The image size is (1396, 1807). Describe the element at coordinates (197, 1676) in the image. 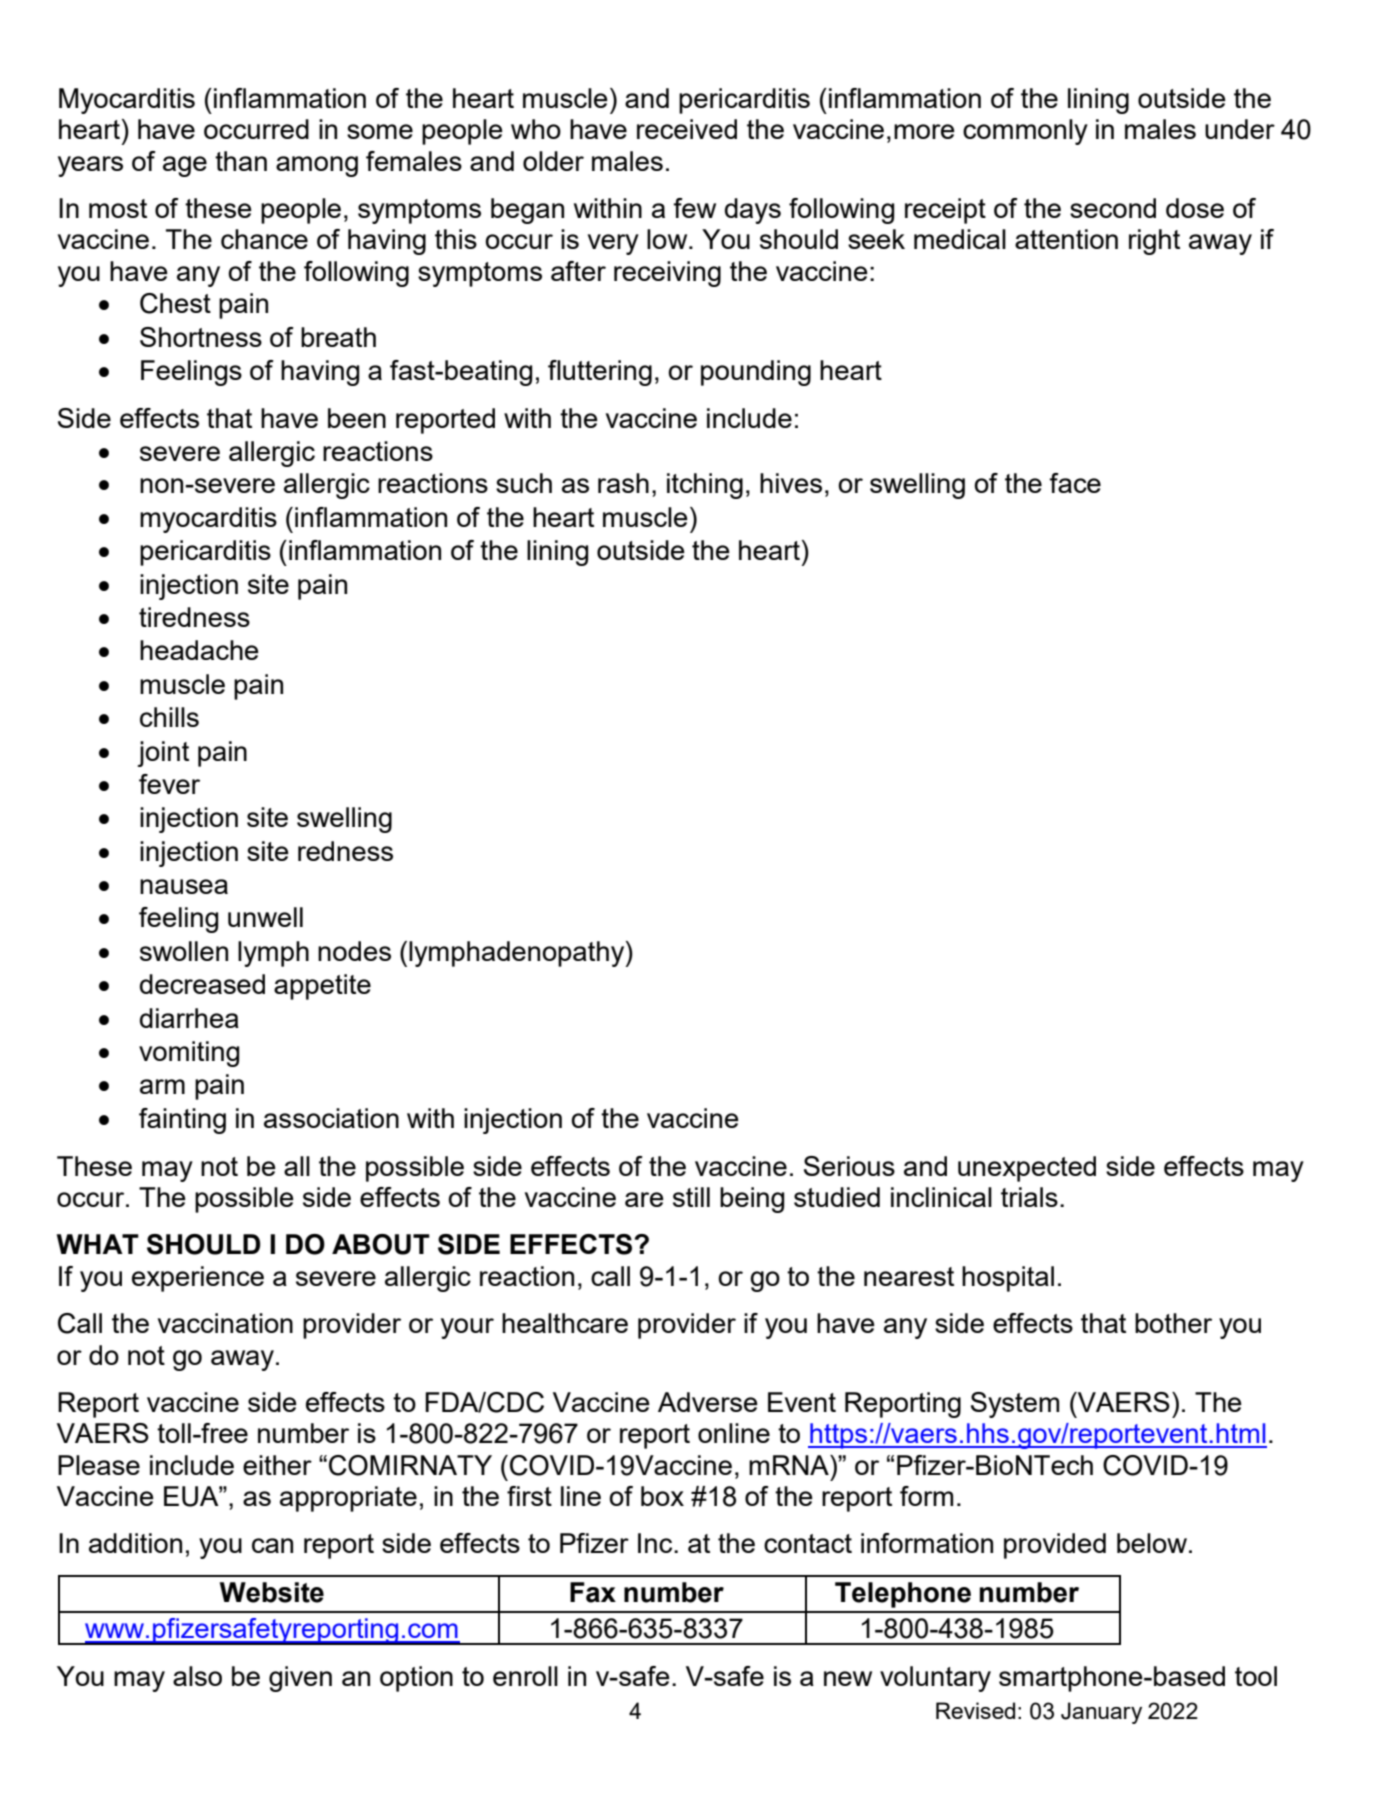

I see `also` at that location.
